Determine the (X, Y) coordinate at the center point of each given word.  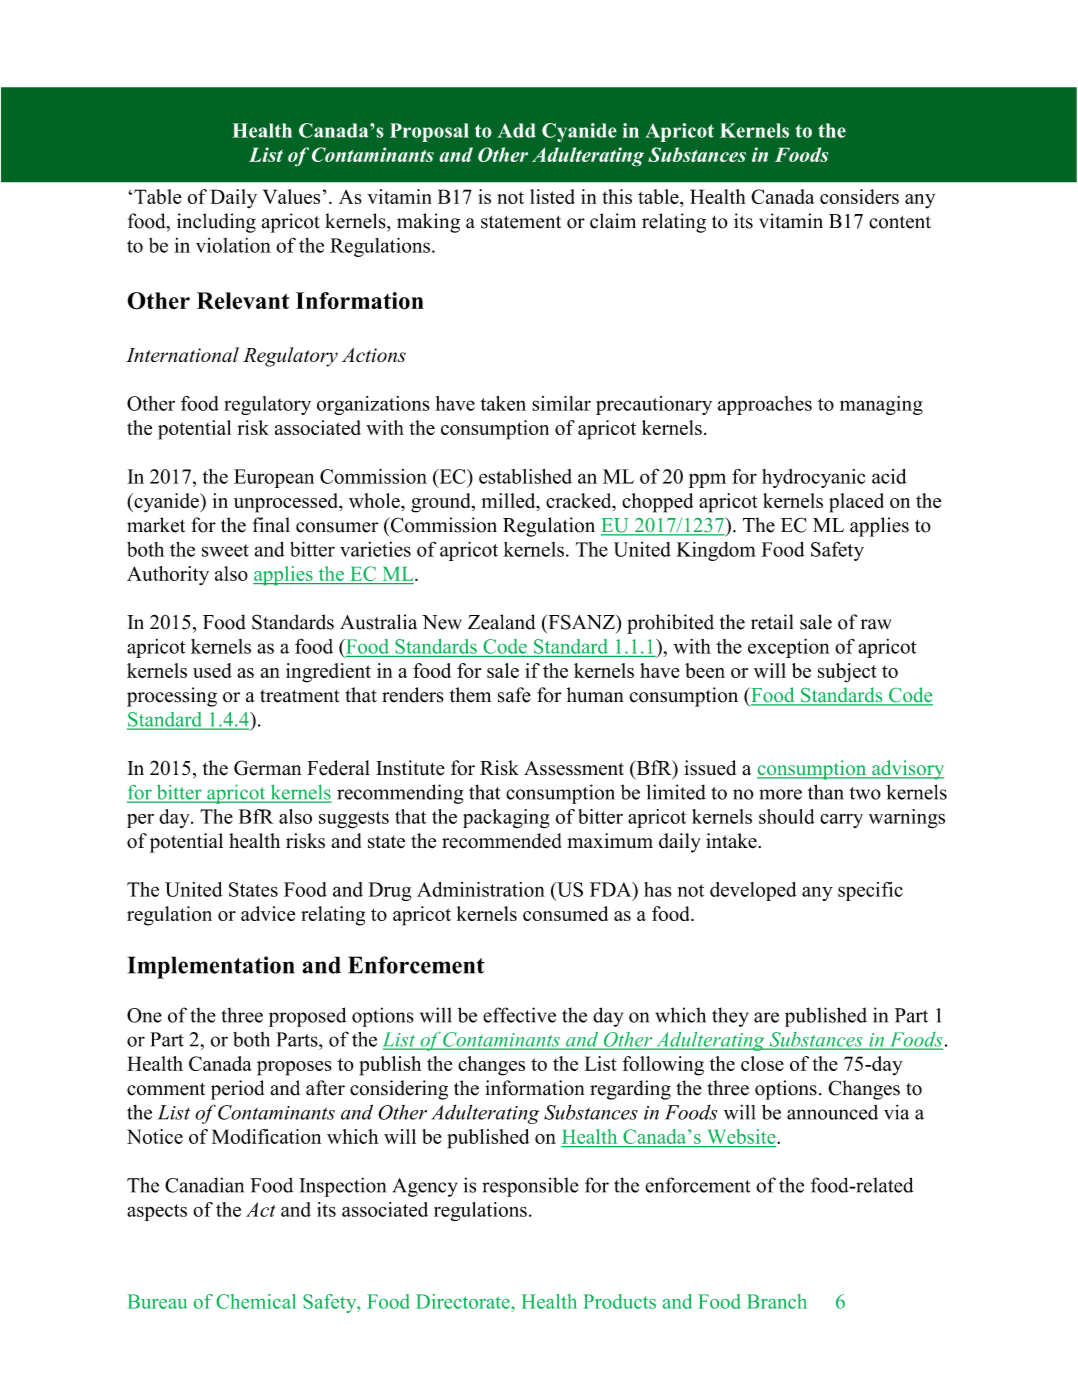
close (762, 1063)
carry (841, 821)
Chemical (256, 1301)
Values (291, 196)
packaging (506, 818)
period (237, 1090)
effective (519, 1015)
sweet (225, 550)
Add (517, 130)
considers (859, 196)
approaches (765, 405)
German (268, 768)
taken (503, 403)
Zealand (502, 622)
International (182, 354)
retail (772, 622)
